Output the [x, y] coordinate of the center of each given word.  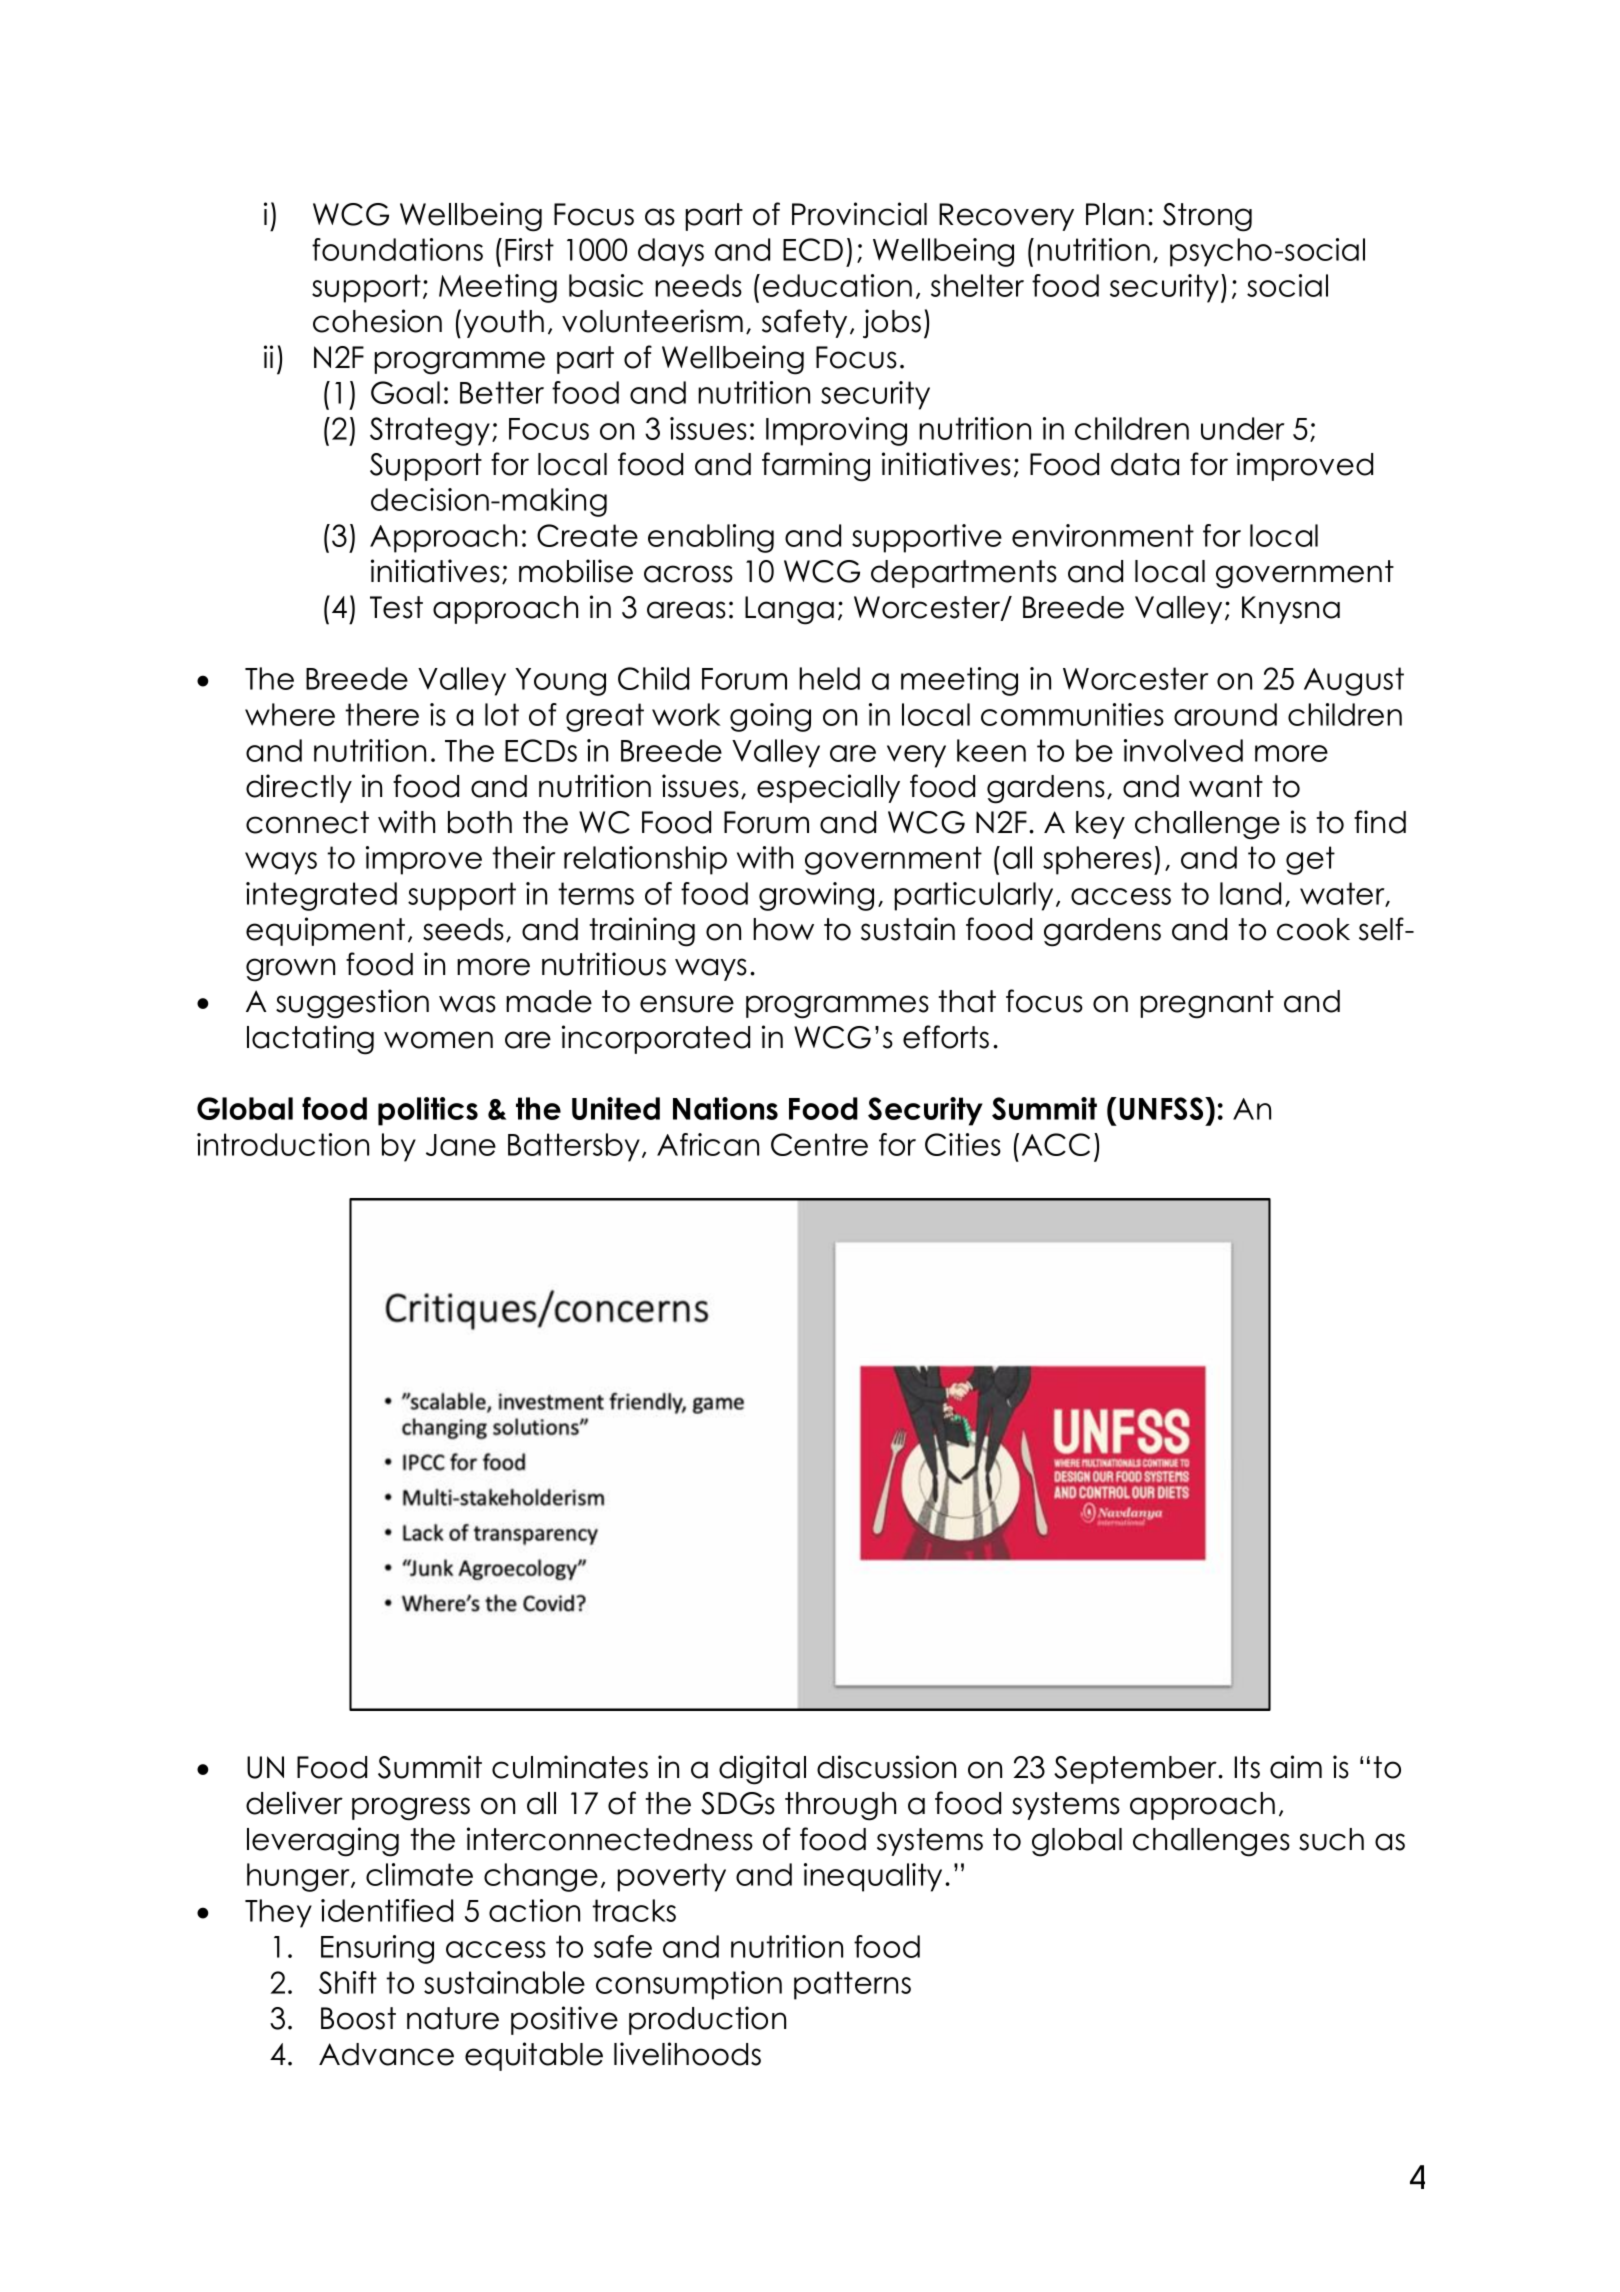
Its [1247, 1767]
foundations [397, 249]
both [480, 822]
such [1331, 1839]
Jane [461, 1145]
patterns [852, 1985]
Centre [819, 1144]
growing [816, 896]
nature [453, 2018]
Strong [1207, 217]
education [837, 285]
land [1250, 893]
